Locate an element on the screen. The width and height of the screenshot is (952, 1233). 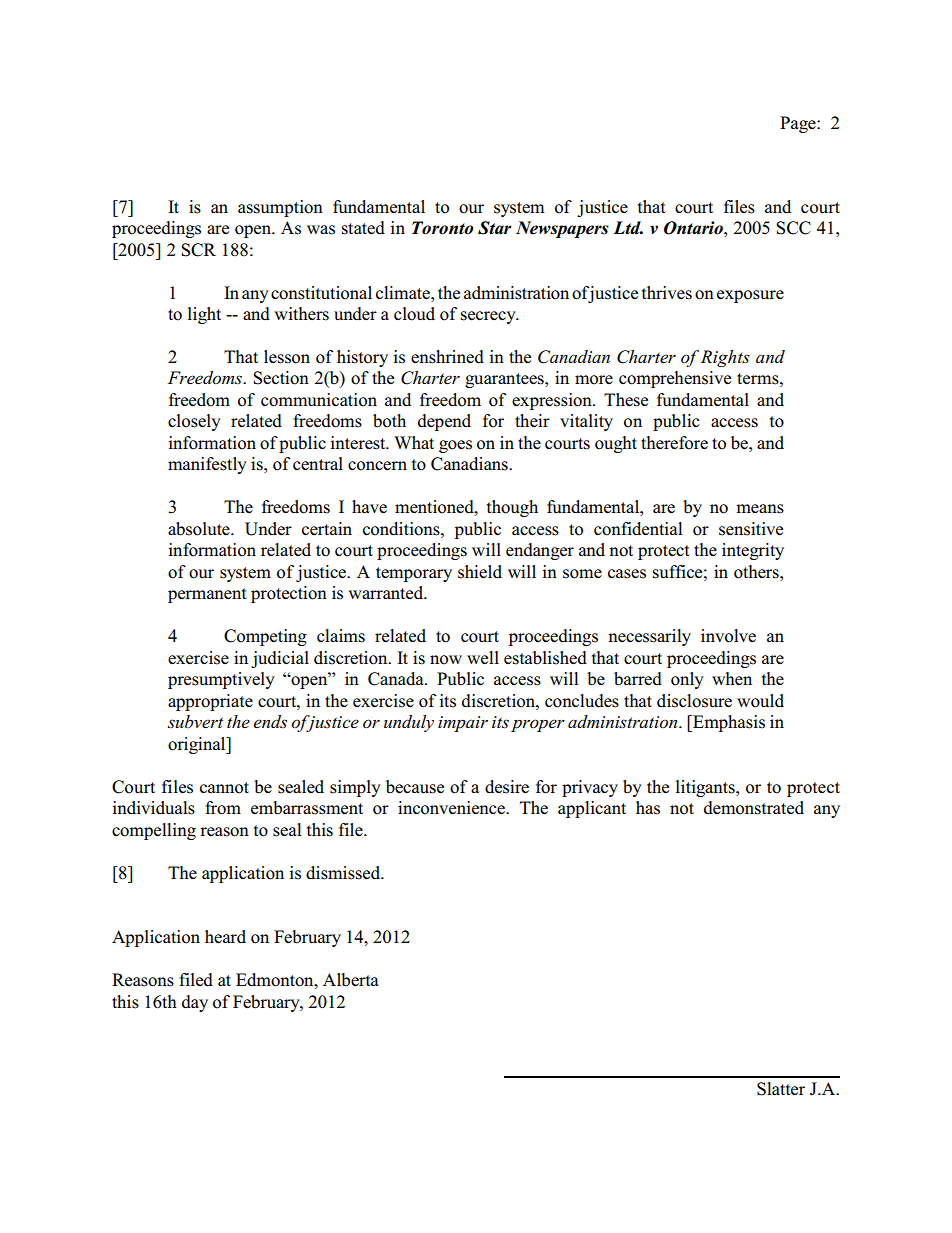
assumption is located at coordinates (280, 208).
